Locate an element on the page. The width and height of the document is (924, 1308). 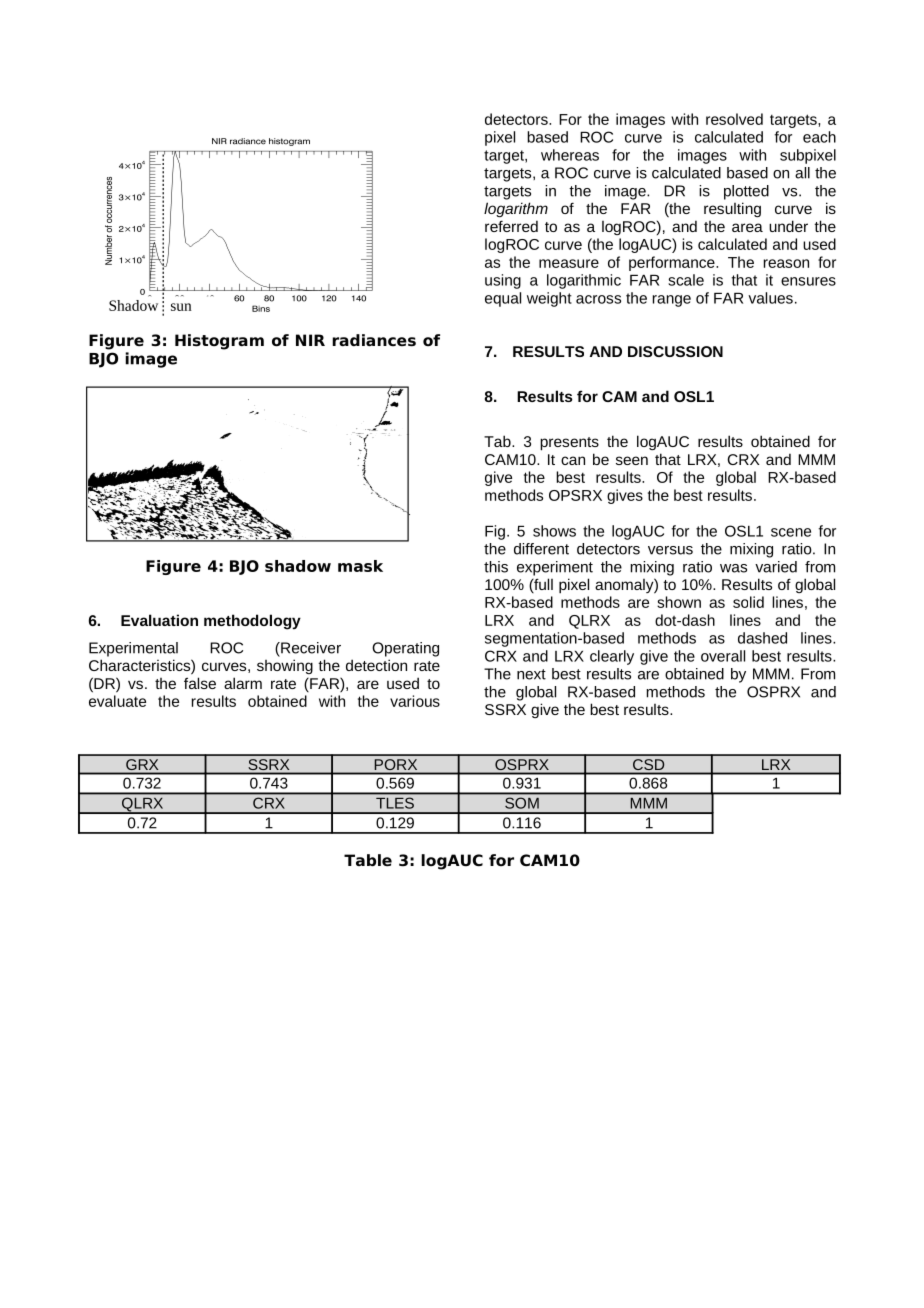
values is located at coordinates (770, 298).
